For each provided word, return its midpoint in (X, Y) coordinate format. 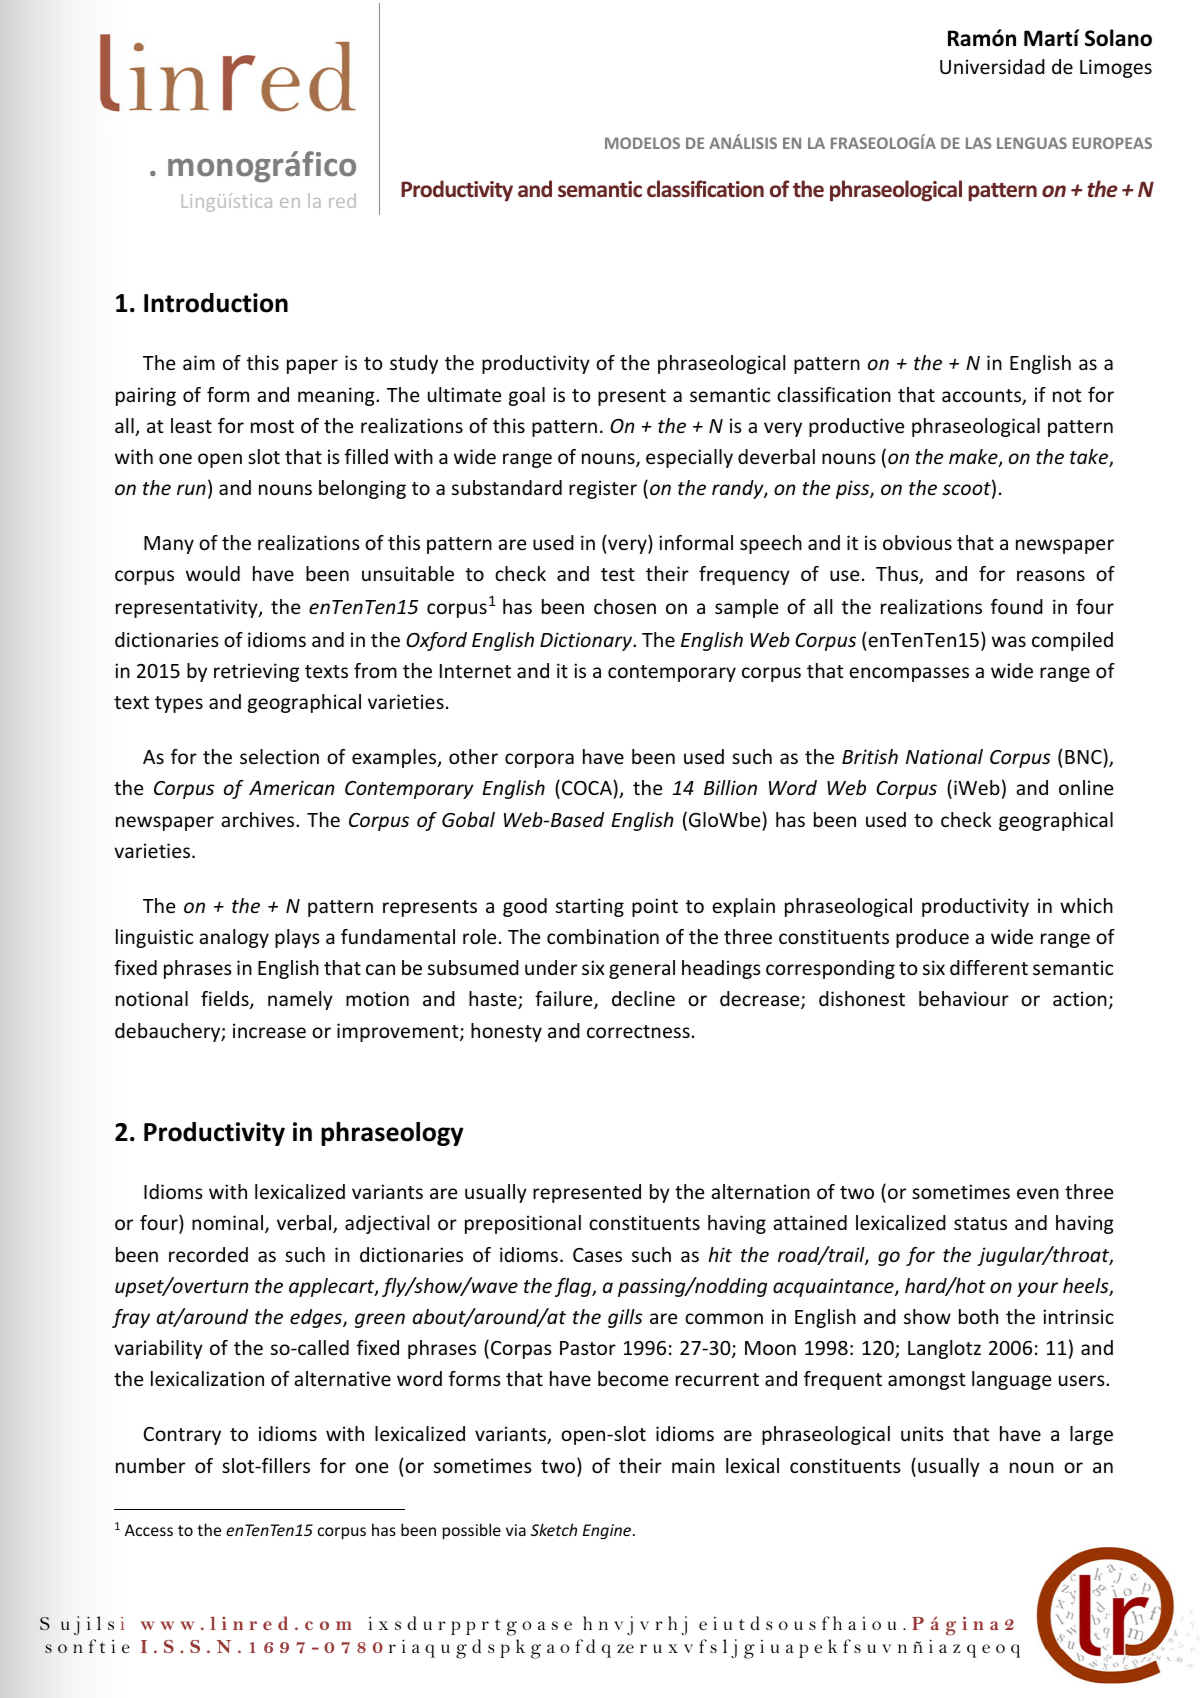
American (291, 787)
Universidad (992, 66)
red (342, 200)
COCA (588, 789)
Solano (1118, 38)
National (944, 756)
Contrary (182, 1436)
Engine (608, 1532)
